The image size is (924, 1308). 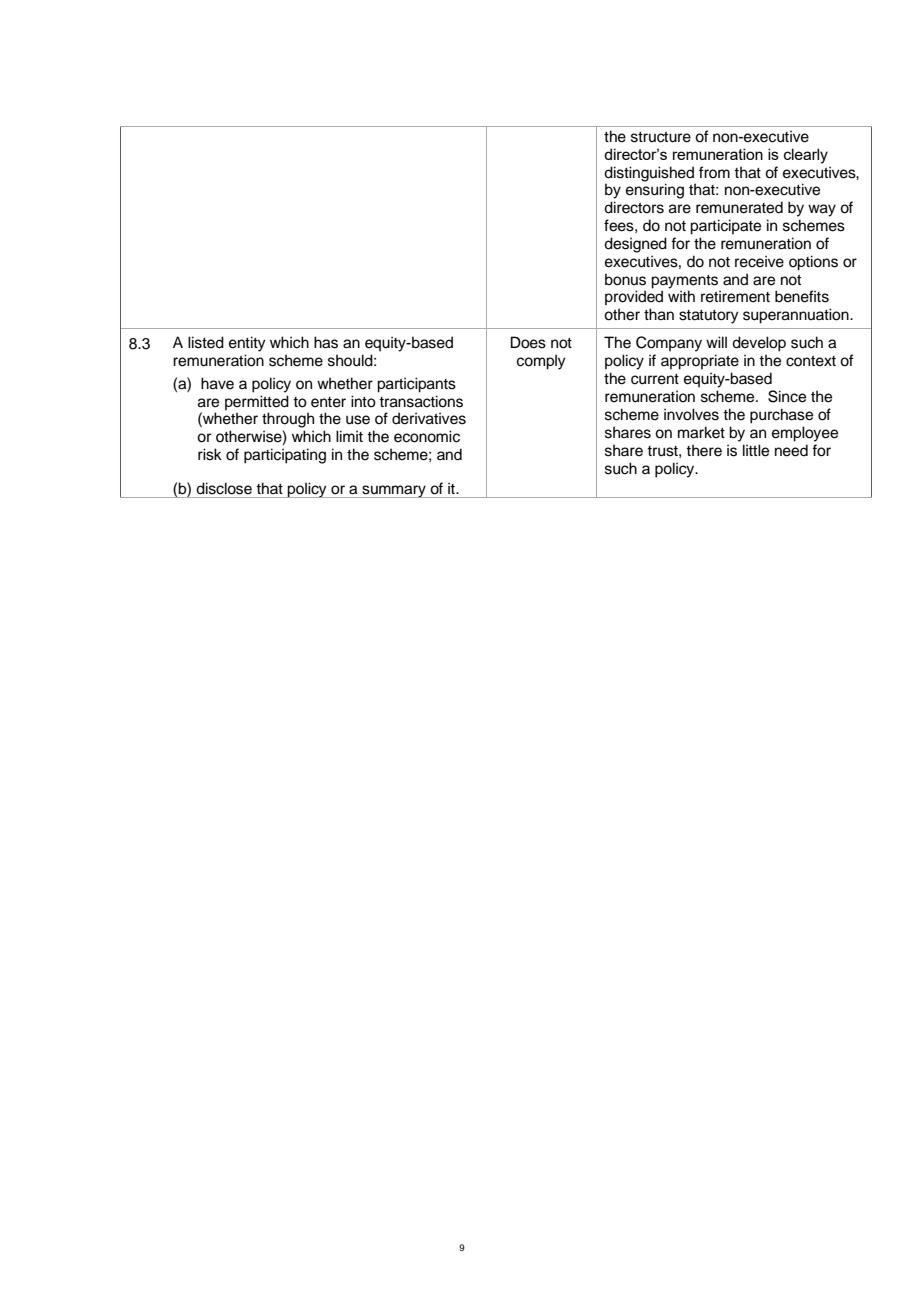 I want to click on distinguished, so click(x=649, y=174).
